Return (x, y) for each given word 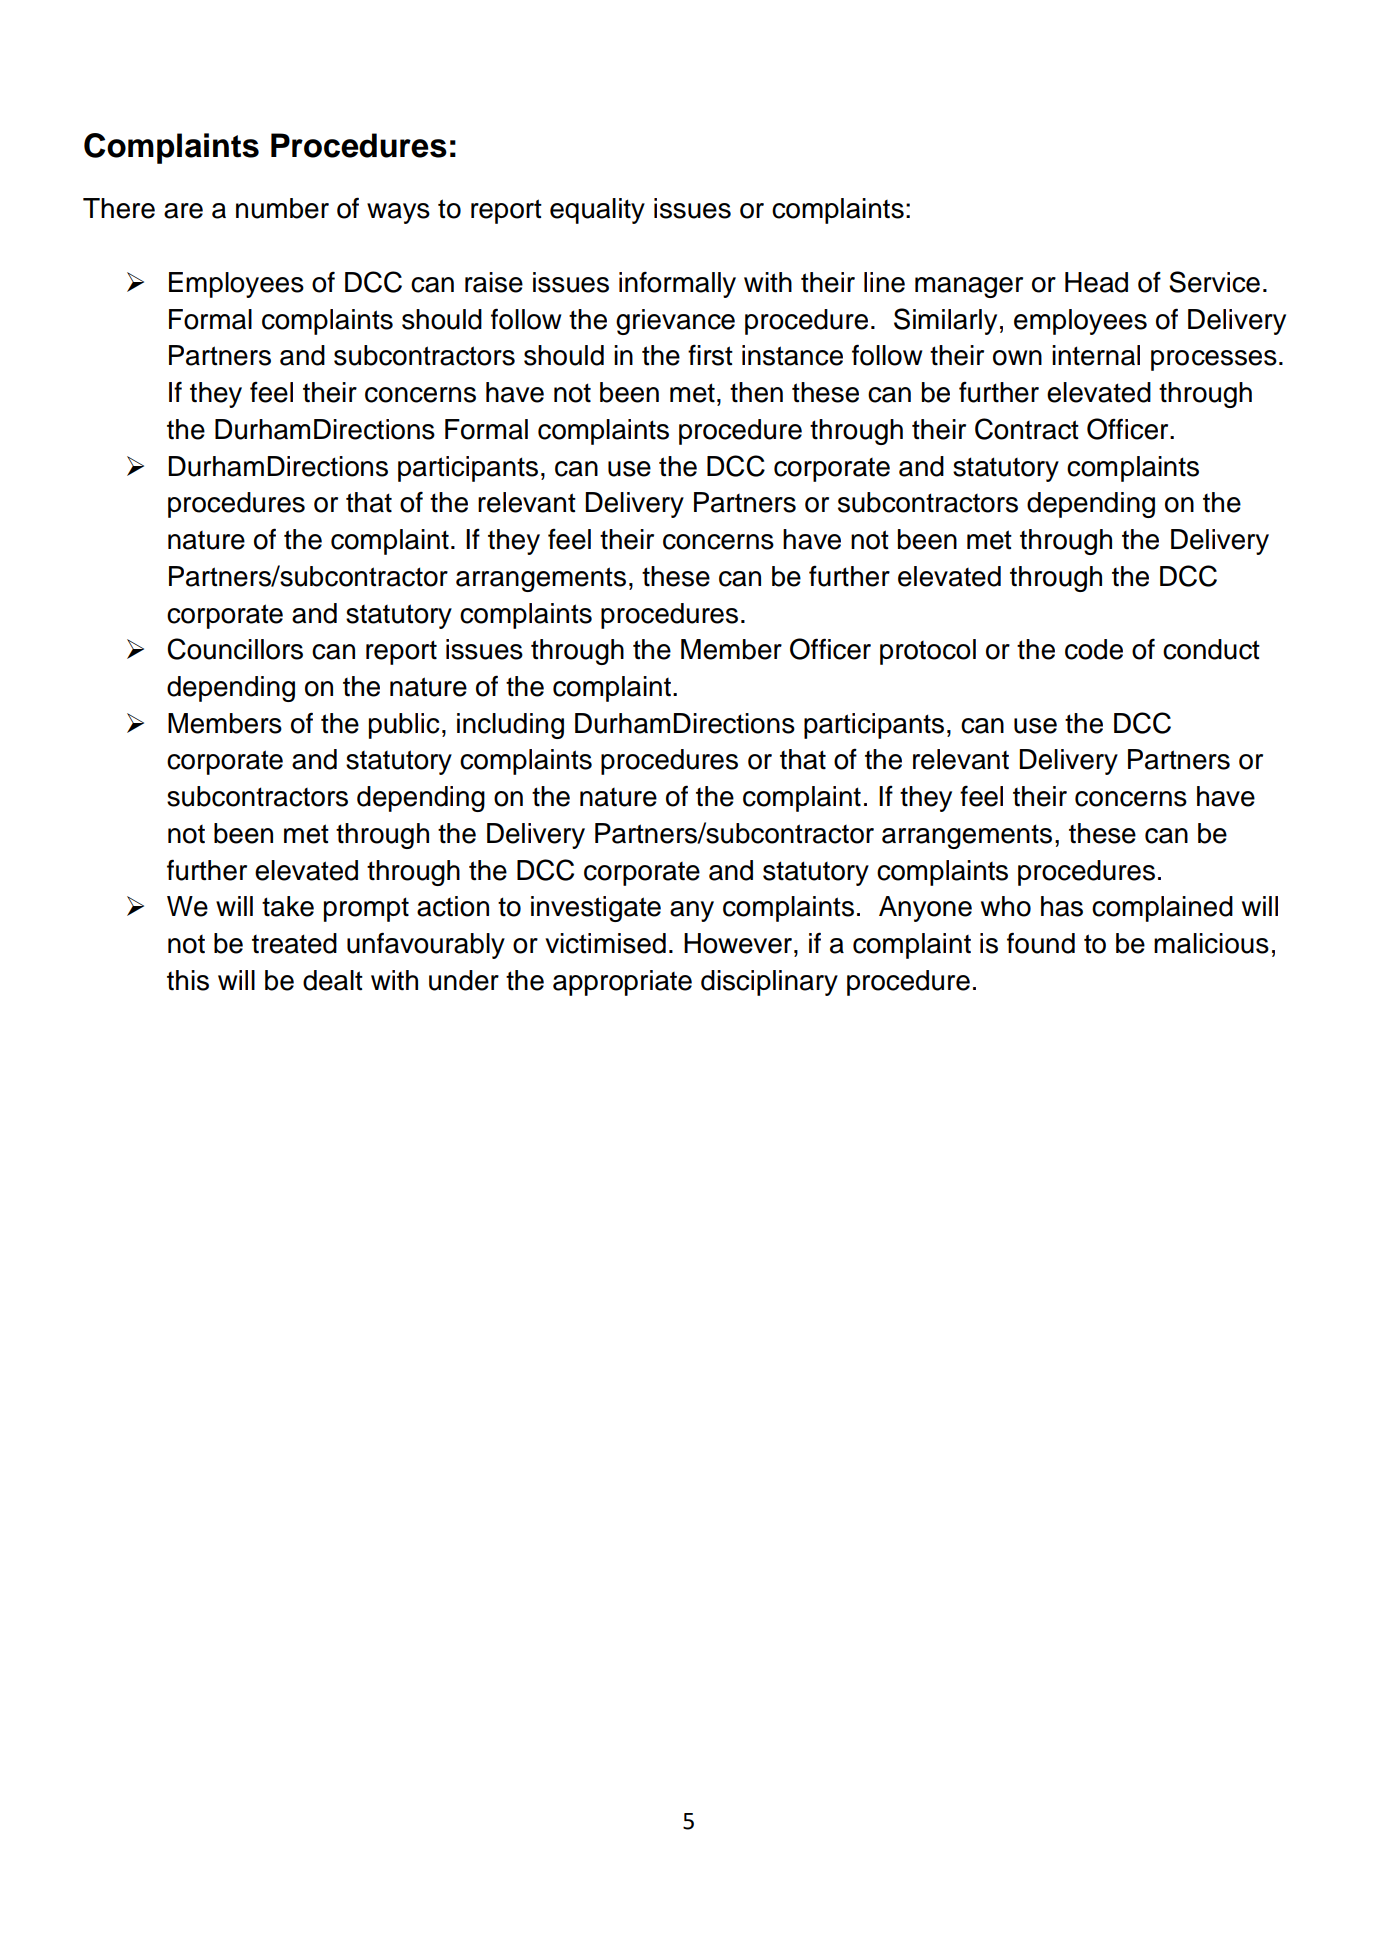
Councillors (235, 649)
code (1094, 649)
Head (1096, 282)
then (756, 392)
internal (1096, 355)
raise (494, 282)
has (1062, 906)
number (282, 208)
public (404, 726)
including (510, 726)
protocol (928, 652)
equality (597, 211)
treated (294, 943)
